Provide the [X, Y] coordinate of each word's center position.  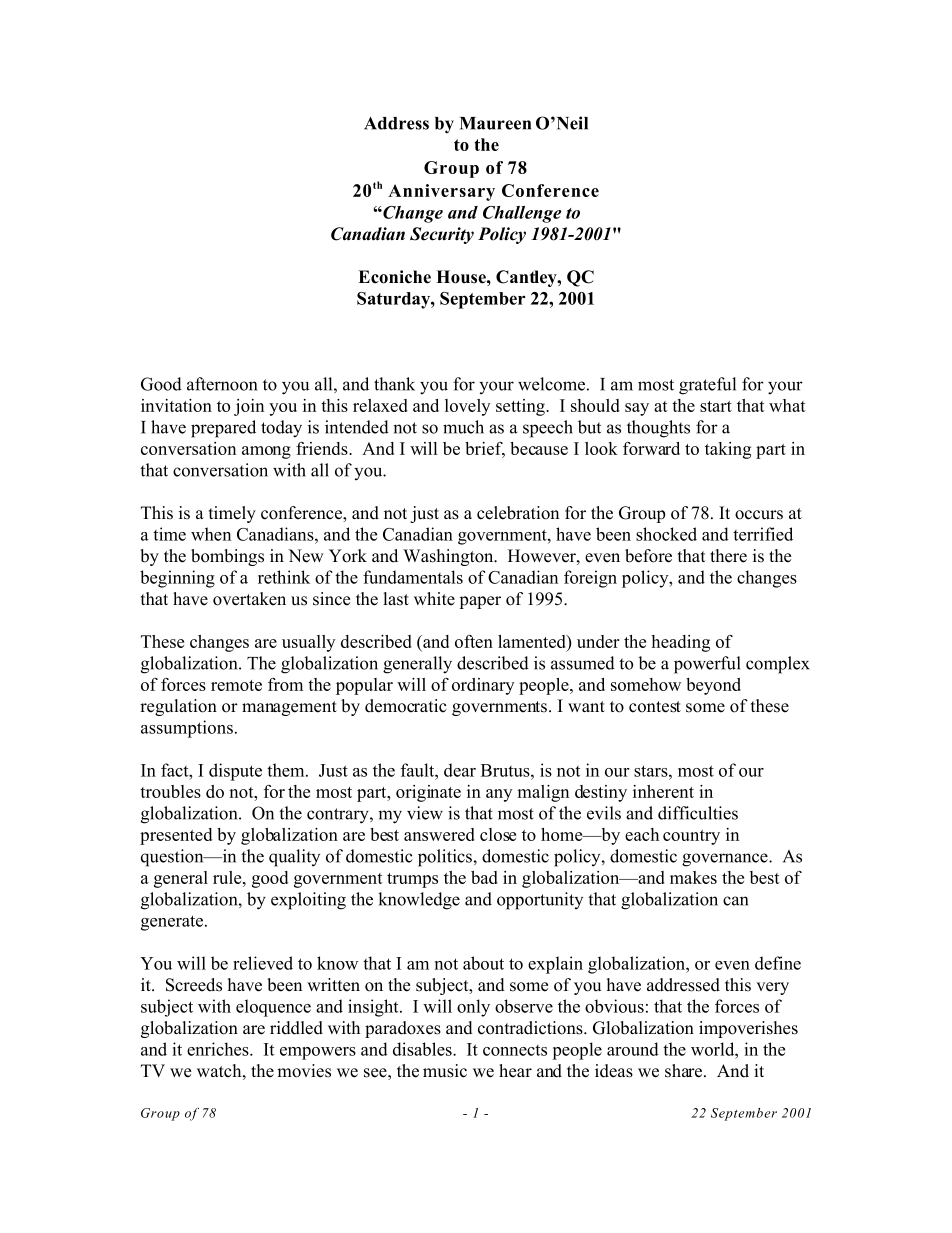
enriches [219, 1049]
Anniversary [441, 192]
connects [515, 1050]
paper [480, 602]
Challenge [522, 214]
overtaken [249, 599]
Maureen [495, 123]
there [728, 556]
